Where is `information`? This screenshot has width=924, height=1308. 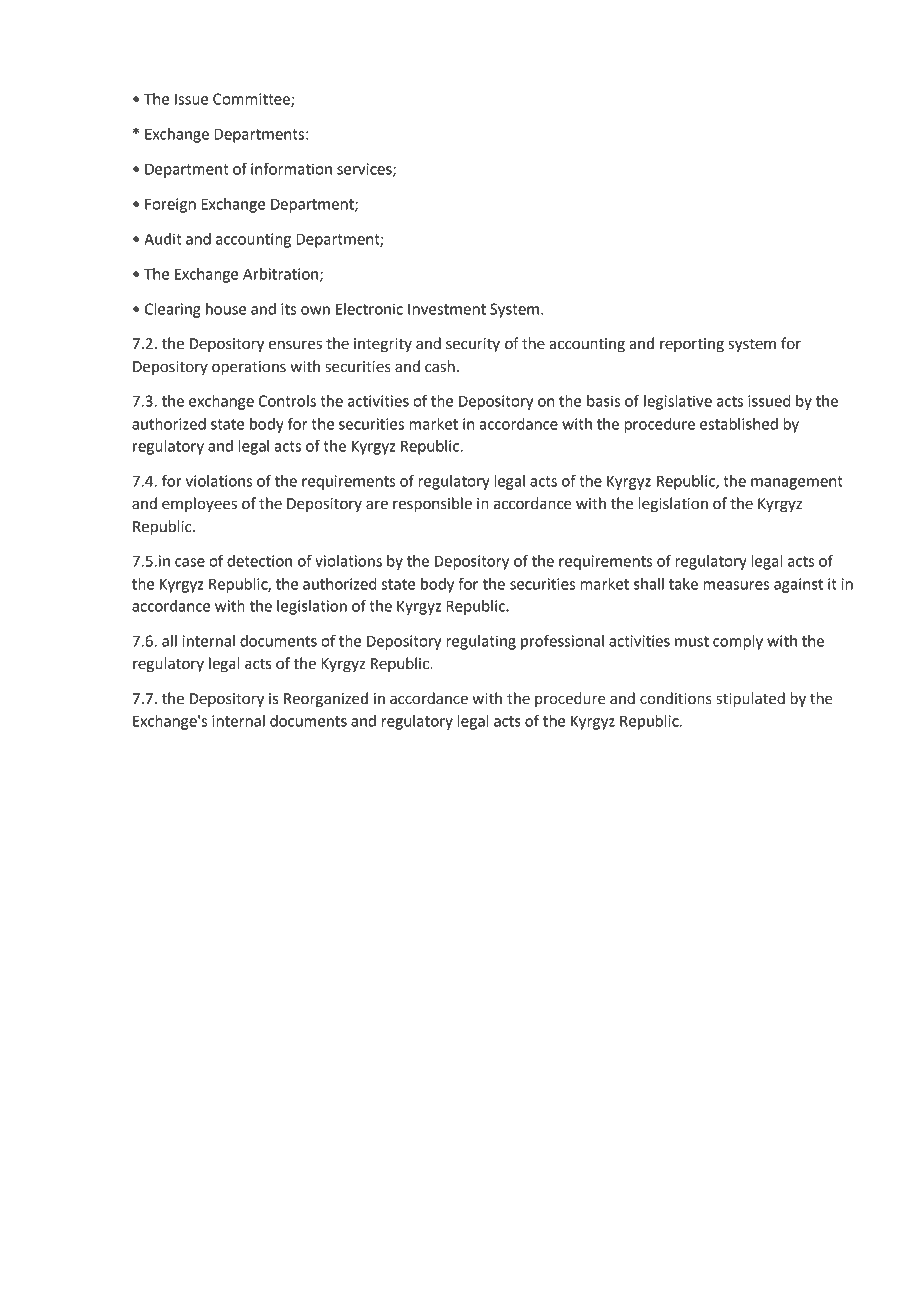
information is located at coordinates (291, 168).
